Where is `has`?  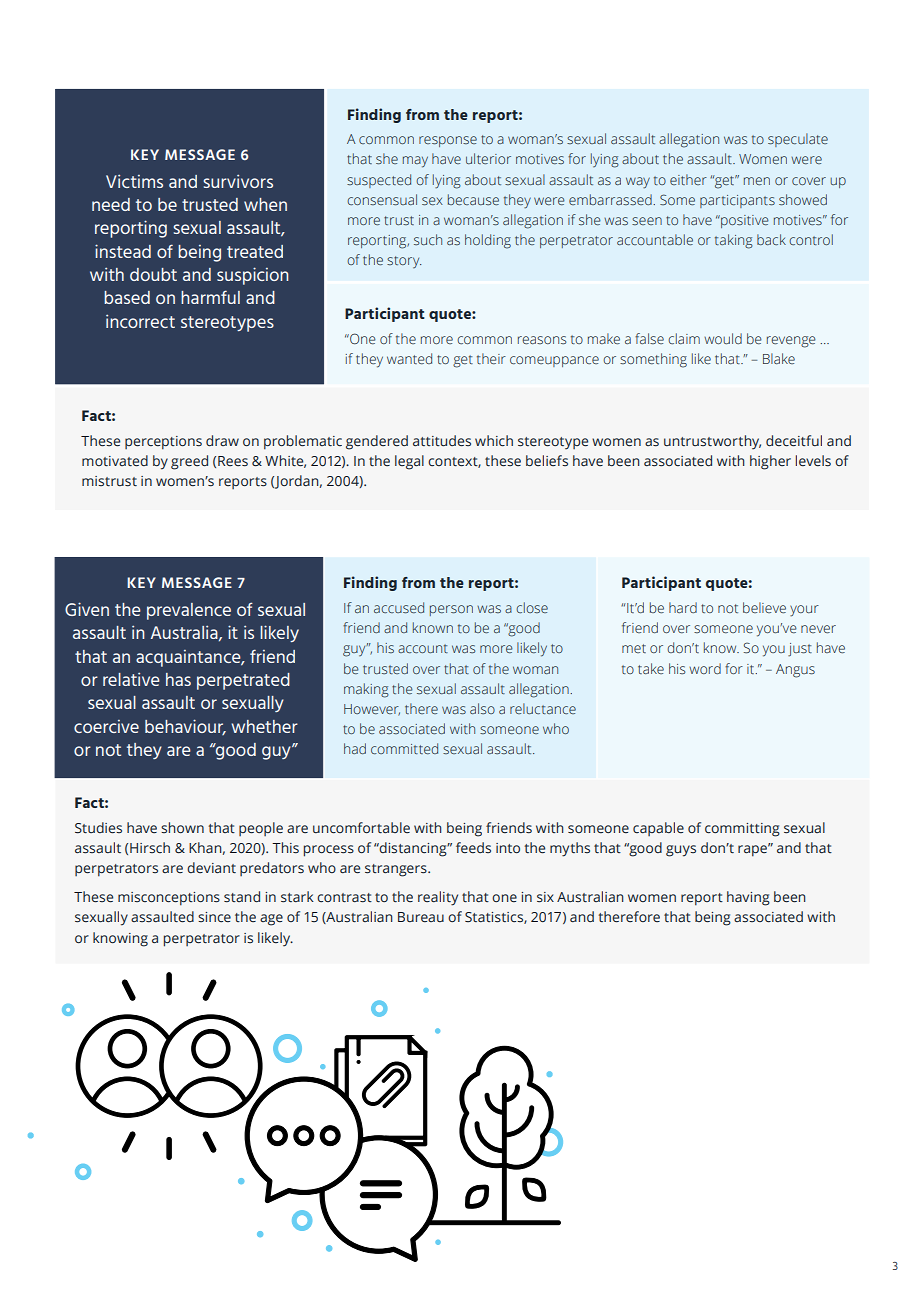 has is located at coordinates (178, 679).
